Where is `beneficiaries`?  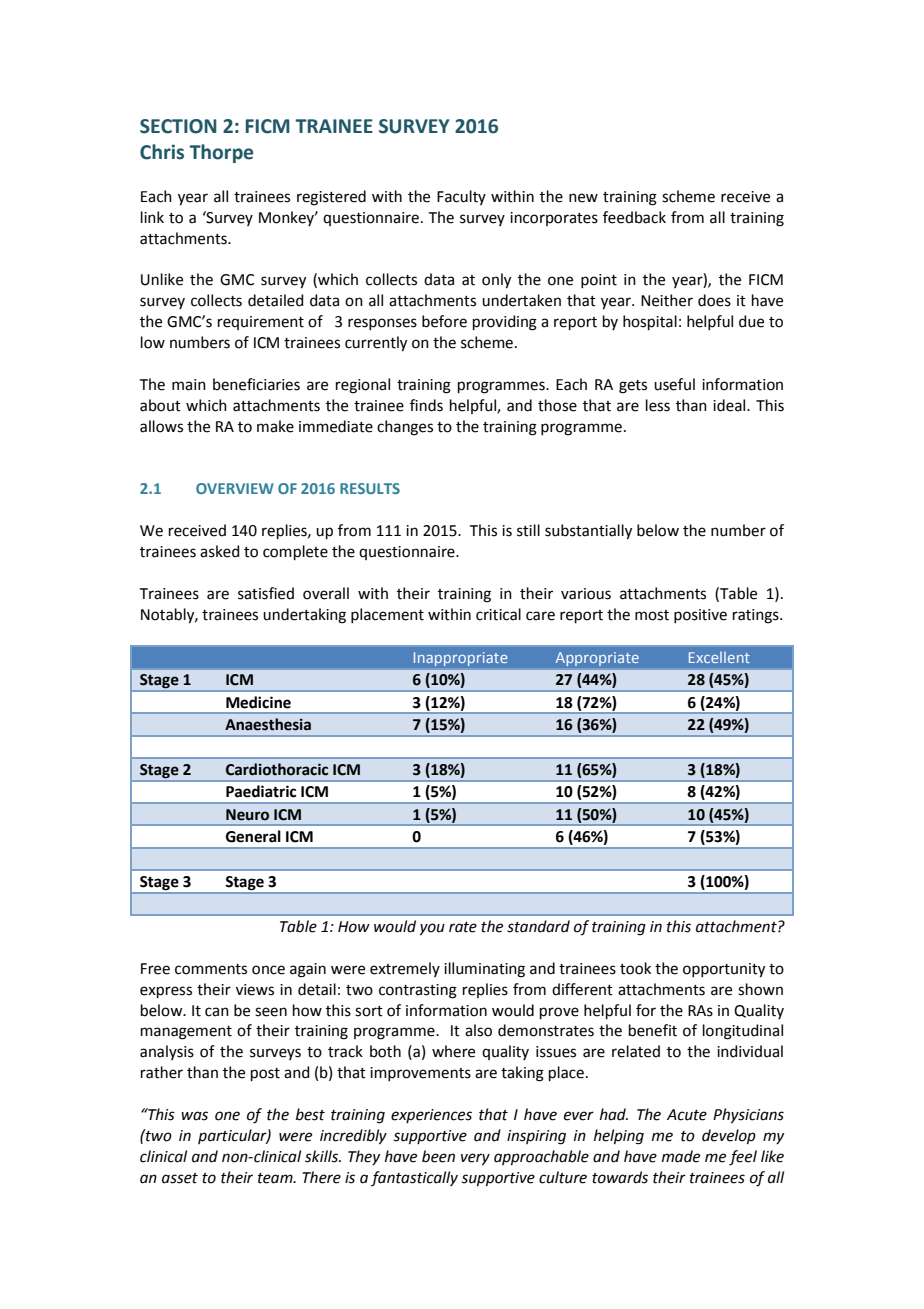
beneficiaries is located at coordinates (256, 384).
